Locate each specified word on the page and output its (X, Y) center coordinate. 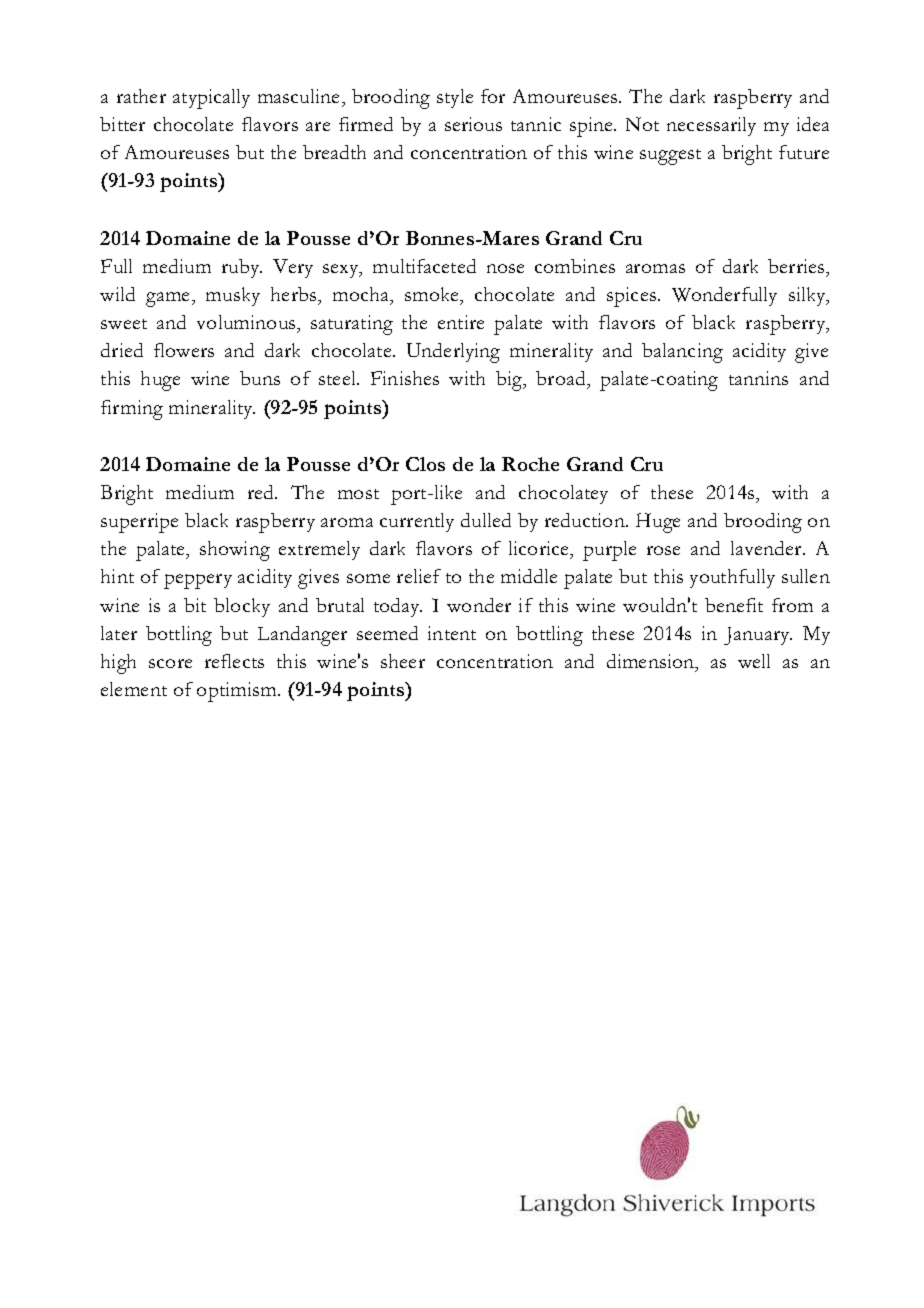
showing (235, 551)
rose (663, 550)
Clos (425, 464)
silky (808, 296)
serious (473, 124)
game (169, 299)
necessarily (711, 126)
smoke (433, 295)
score (170, 663)
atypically (211, 99)
